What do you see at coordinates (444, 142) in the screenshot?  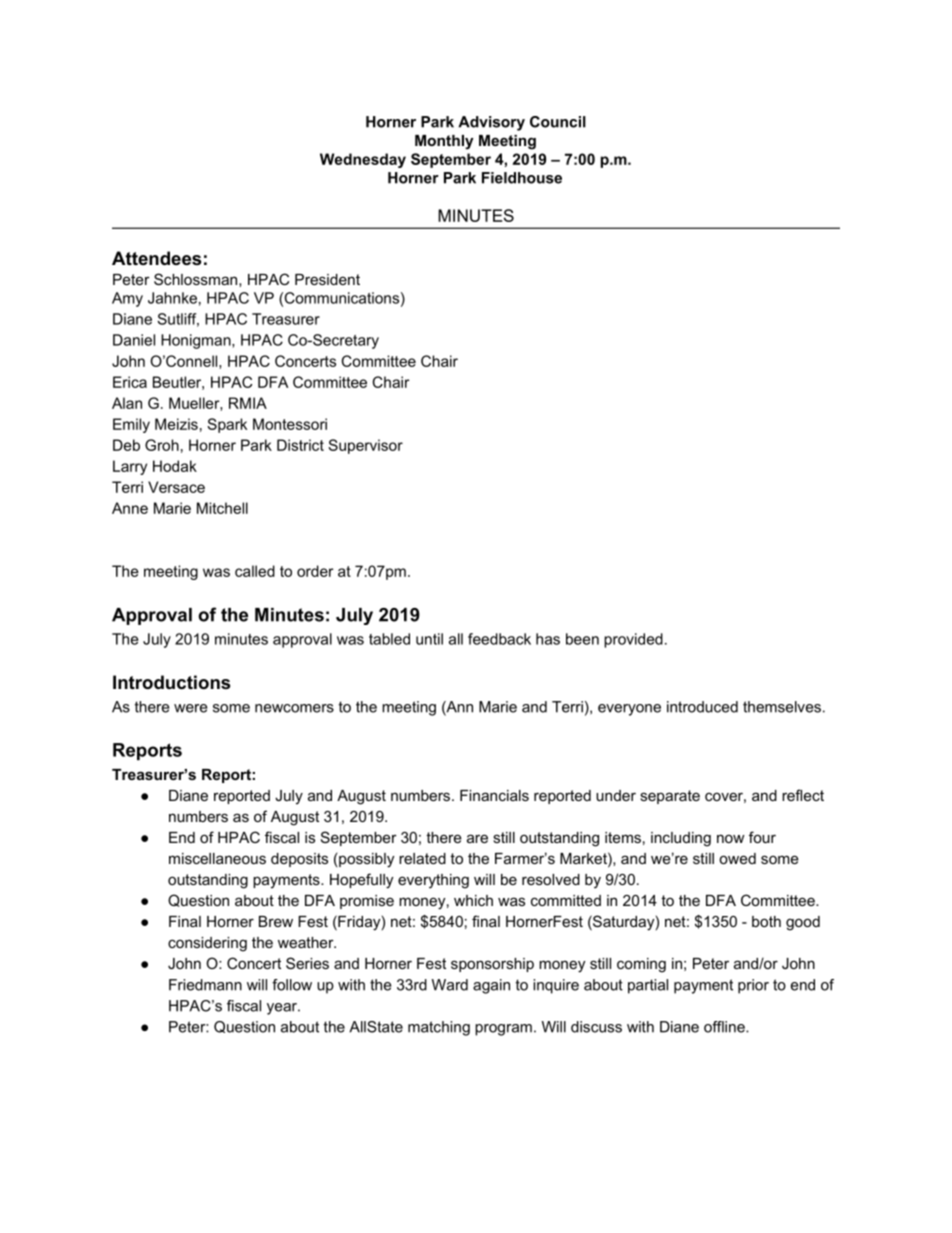 I see `Monthly` at bounding box center [444, 142].
